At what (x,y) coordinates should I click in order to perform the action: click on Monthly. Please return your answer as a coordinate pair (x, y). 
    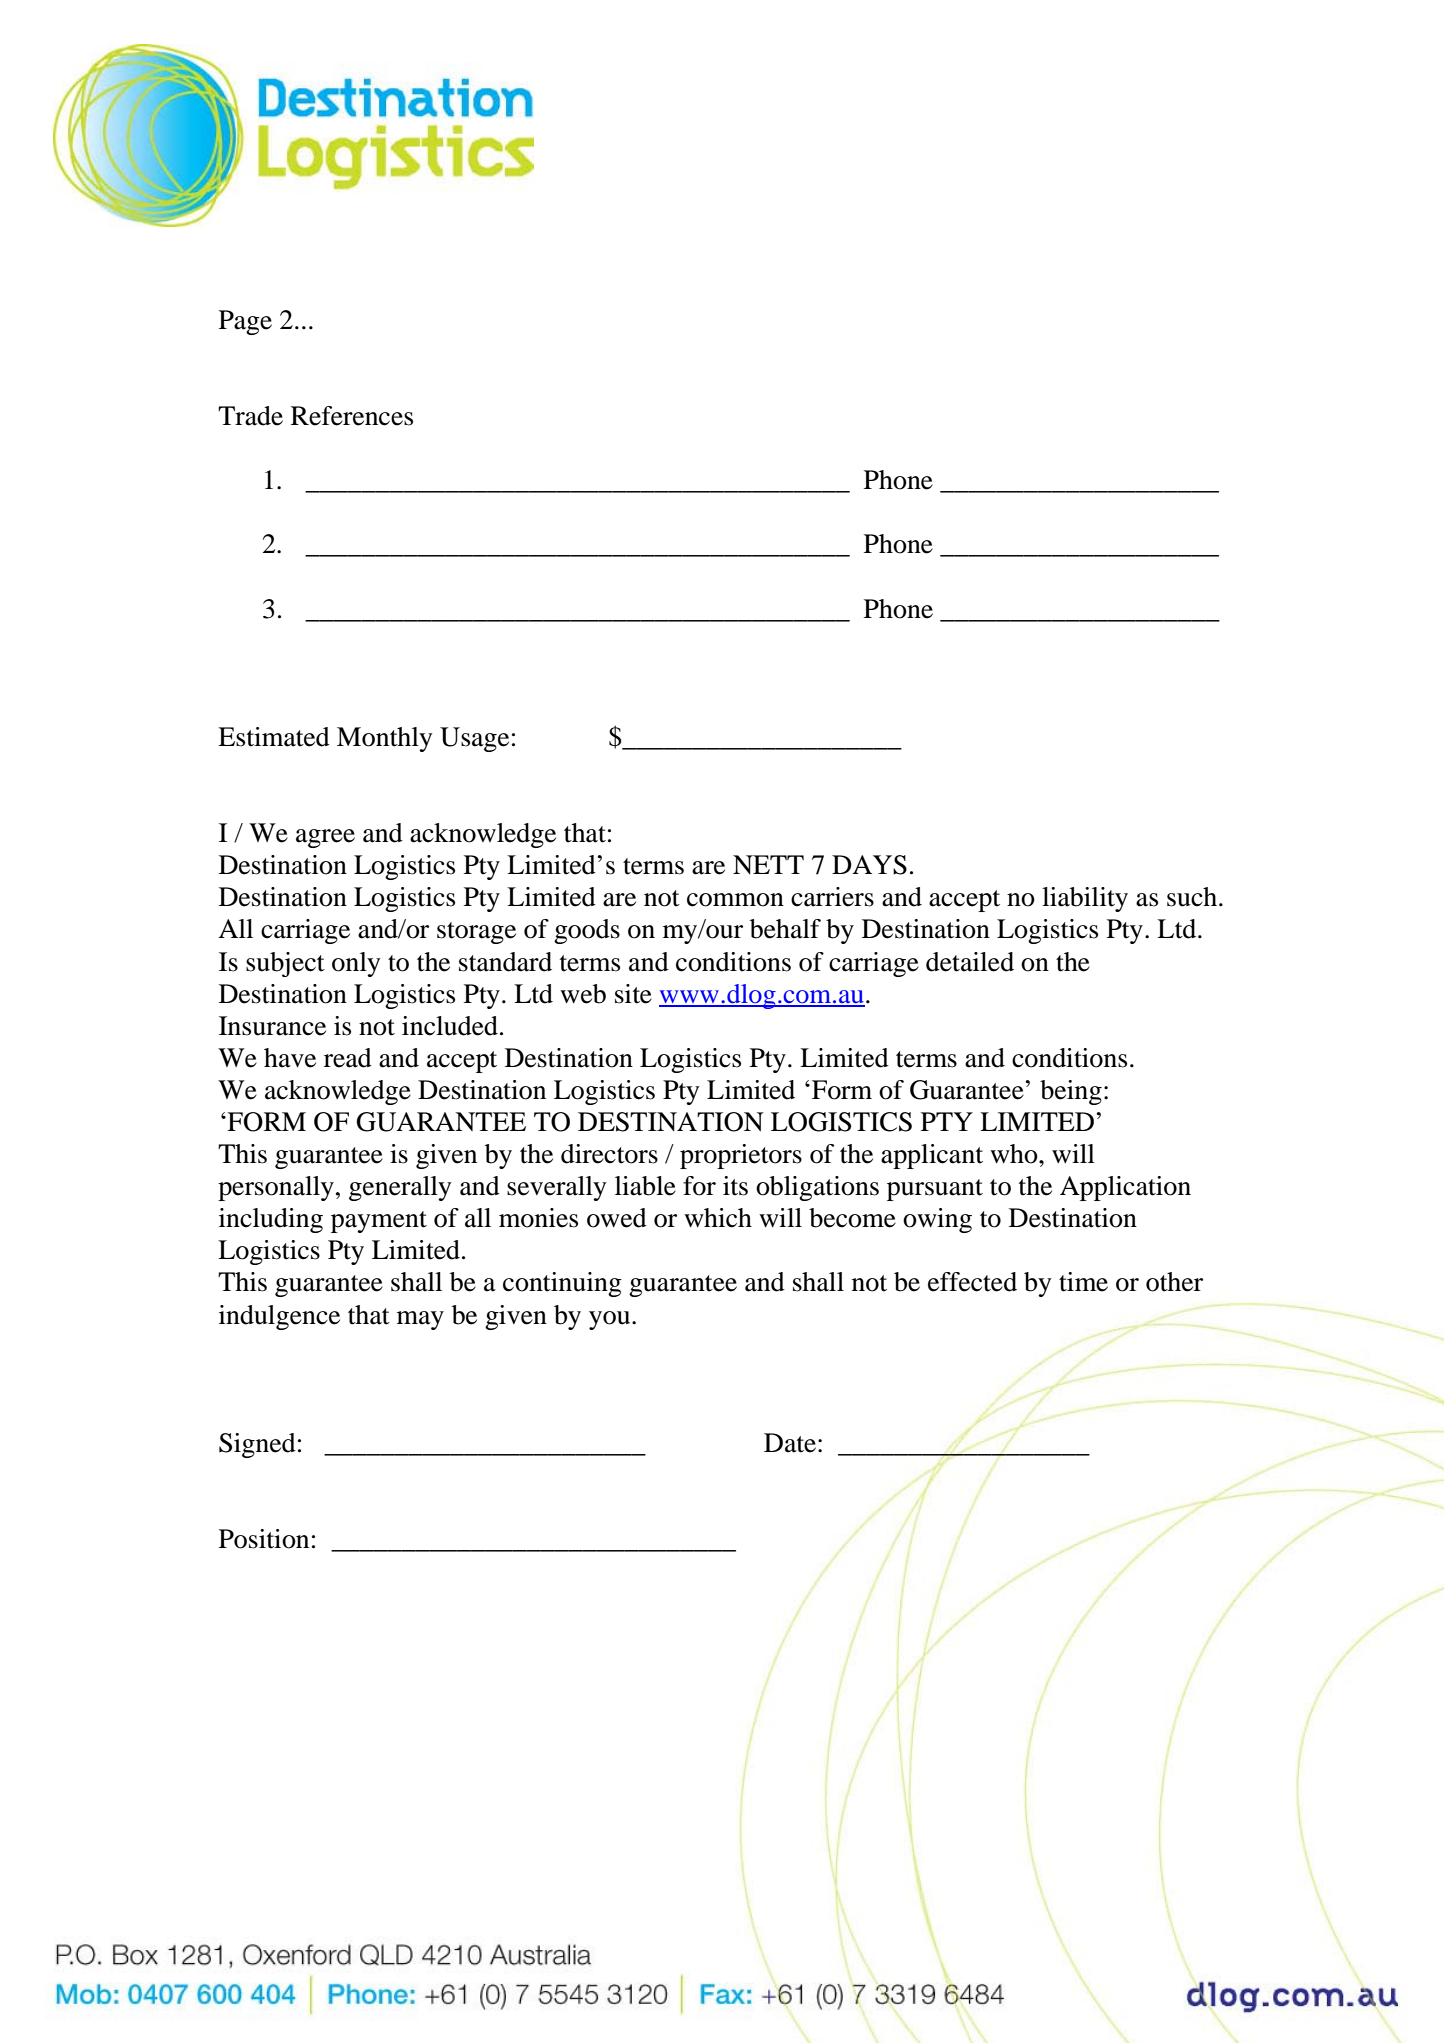
    Looking at the image, I should click on (384, 739).
